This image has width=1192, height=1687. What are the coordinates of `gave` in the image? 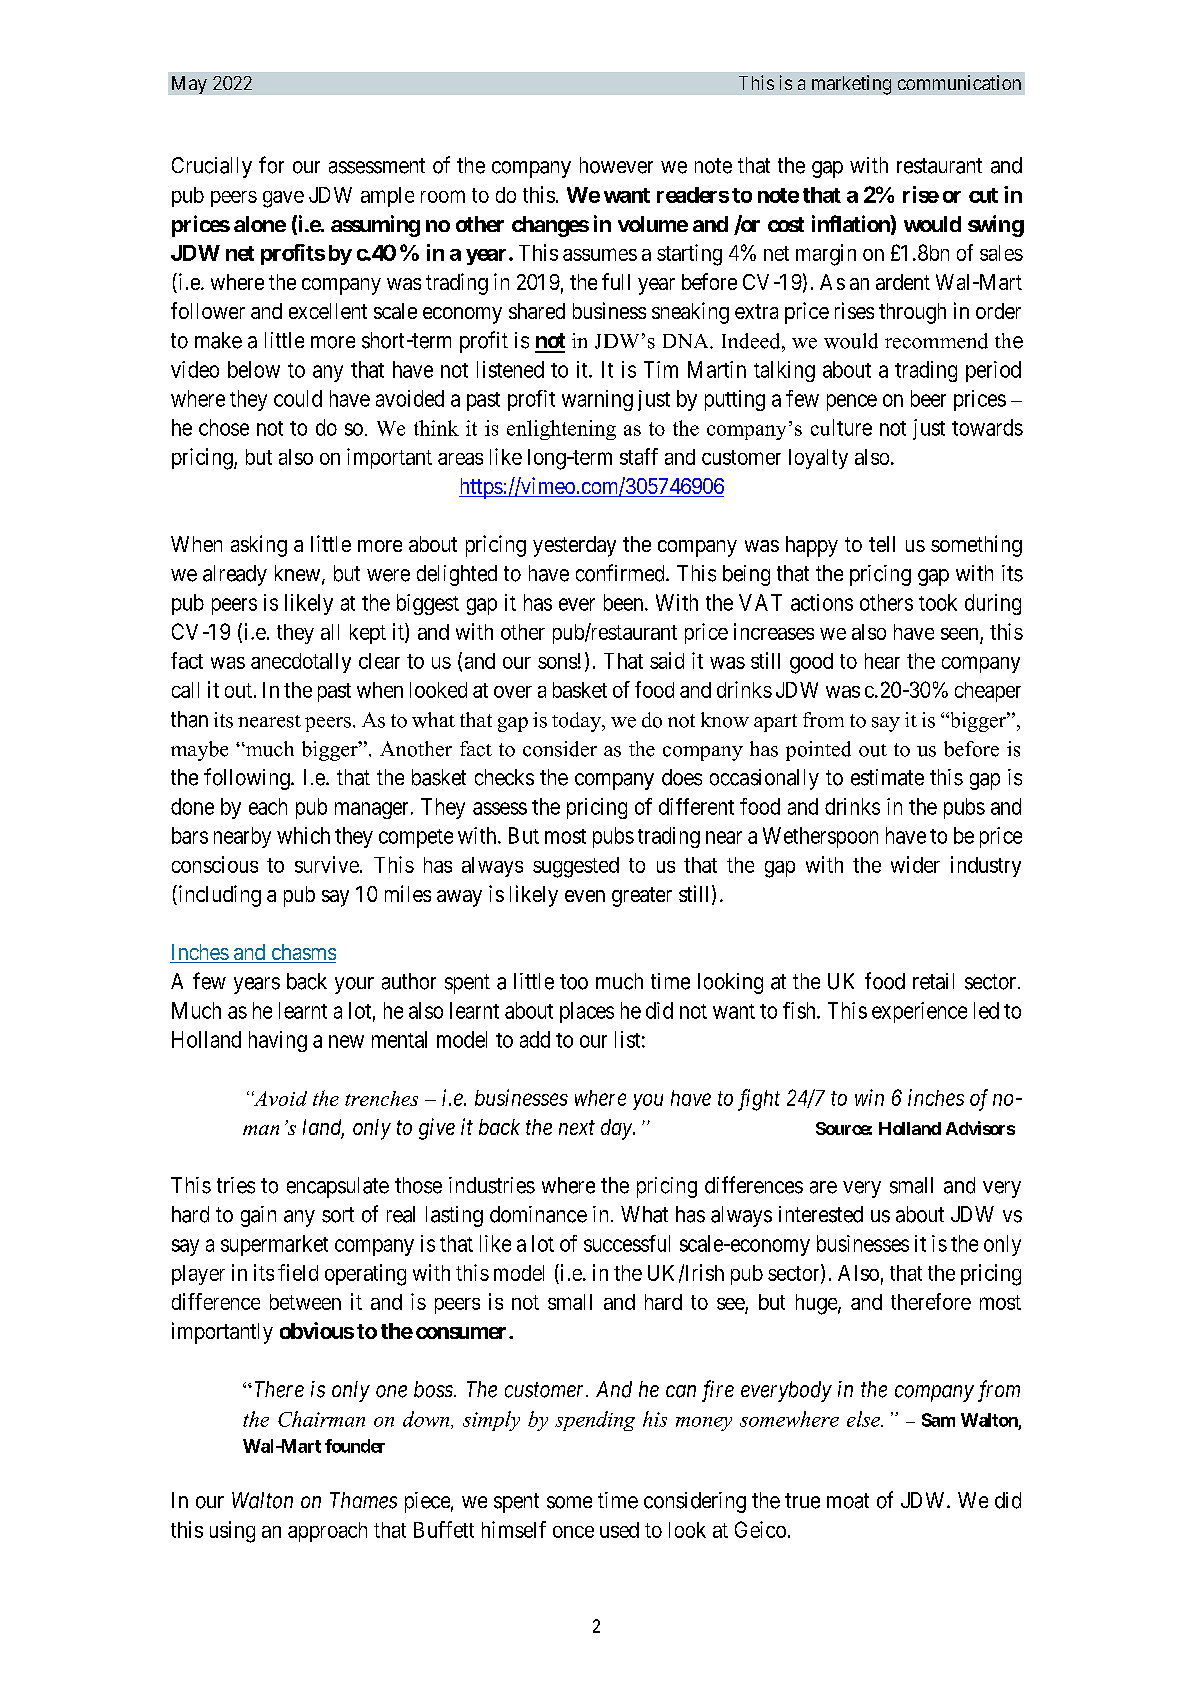 It's located at (283, 199).
